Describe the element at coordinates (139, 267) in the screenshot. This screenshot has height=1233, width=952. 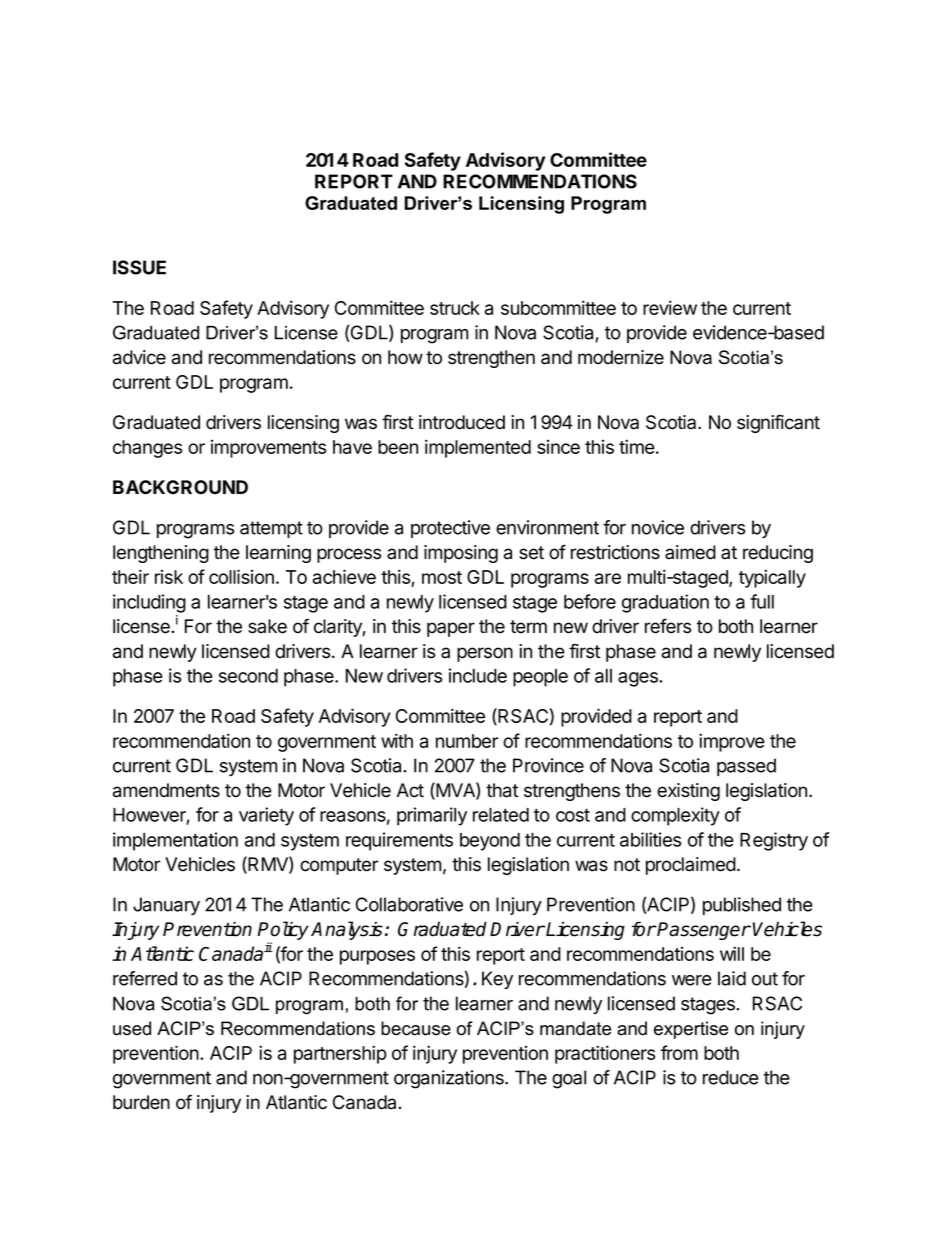
I see `ISSUE` at that location.
